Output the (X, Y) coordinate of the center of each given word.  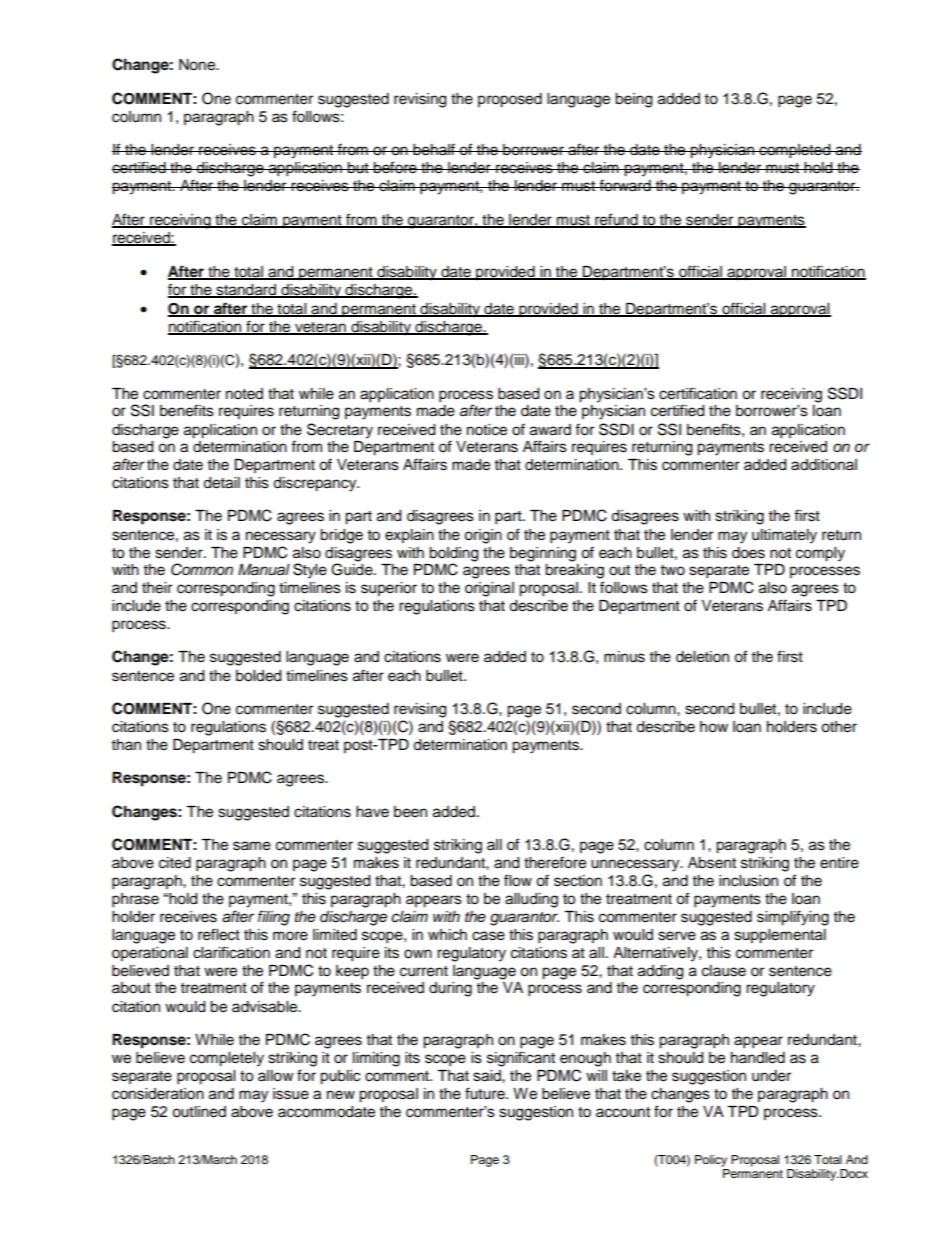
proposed (510, 100)
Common (202, 569)
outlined (199, 1112)
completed (795, 151)
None (198, 65)
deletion (702, 657)
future (486, 1093)
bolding (453, 554)
